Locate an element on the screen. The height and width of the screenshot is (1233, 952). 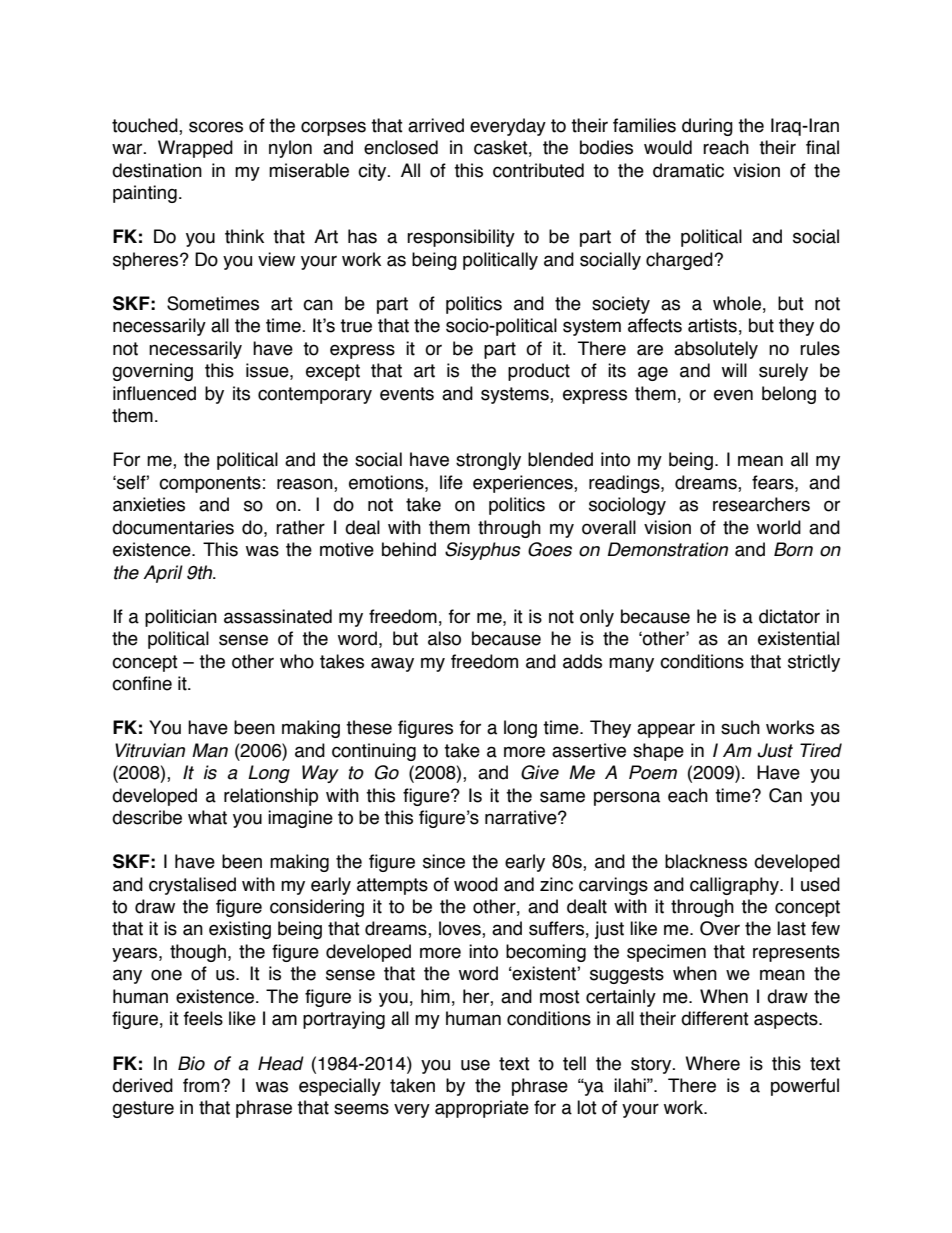
dictator is located at coordinates (789, 616).
